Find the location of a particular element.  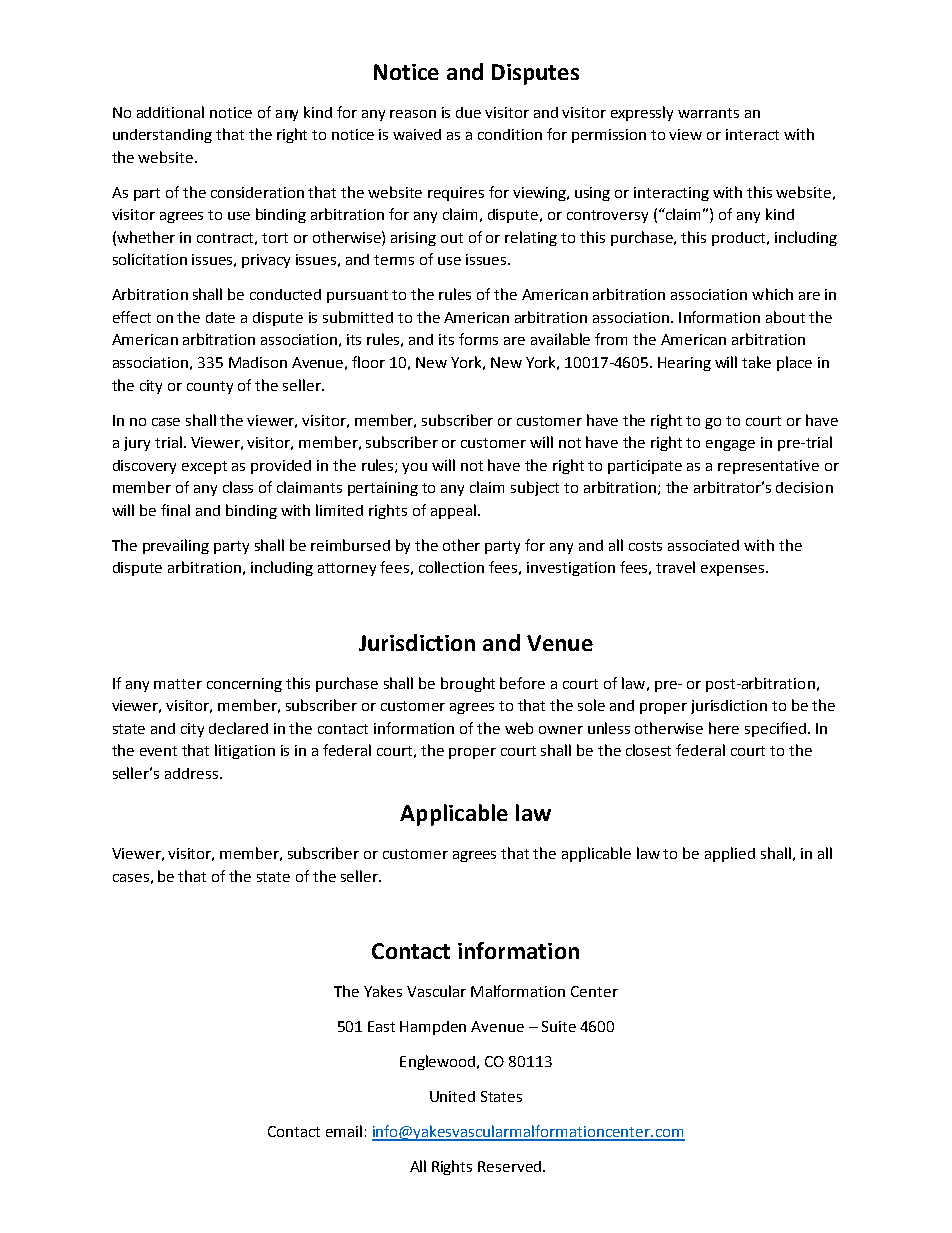

here is located at coordinates (724, 728).
